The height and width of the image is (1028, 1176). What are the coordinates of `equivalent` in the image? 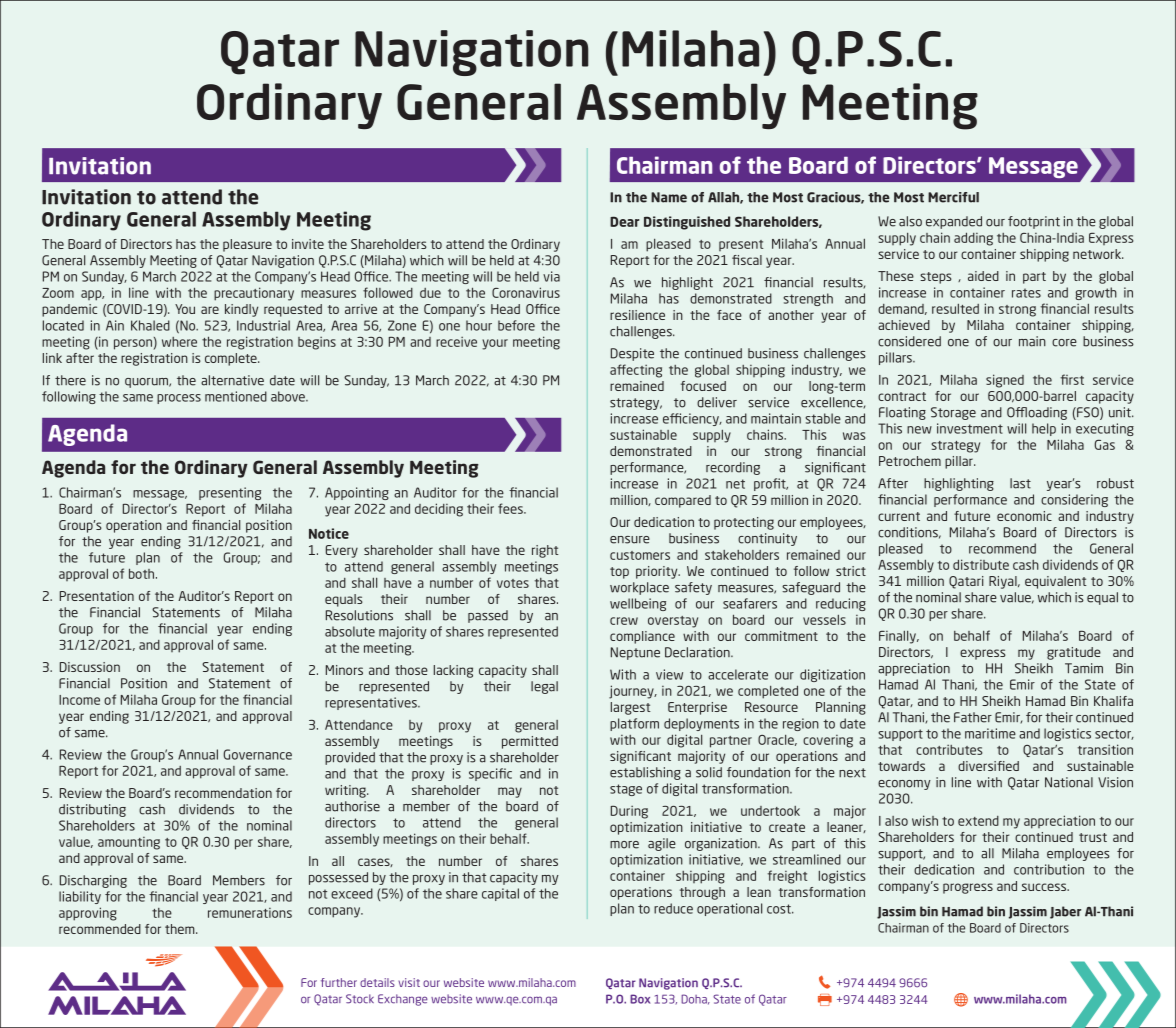 It's located at (1055, 582).
